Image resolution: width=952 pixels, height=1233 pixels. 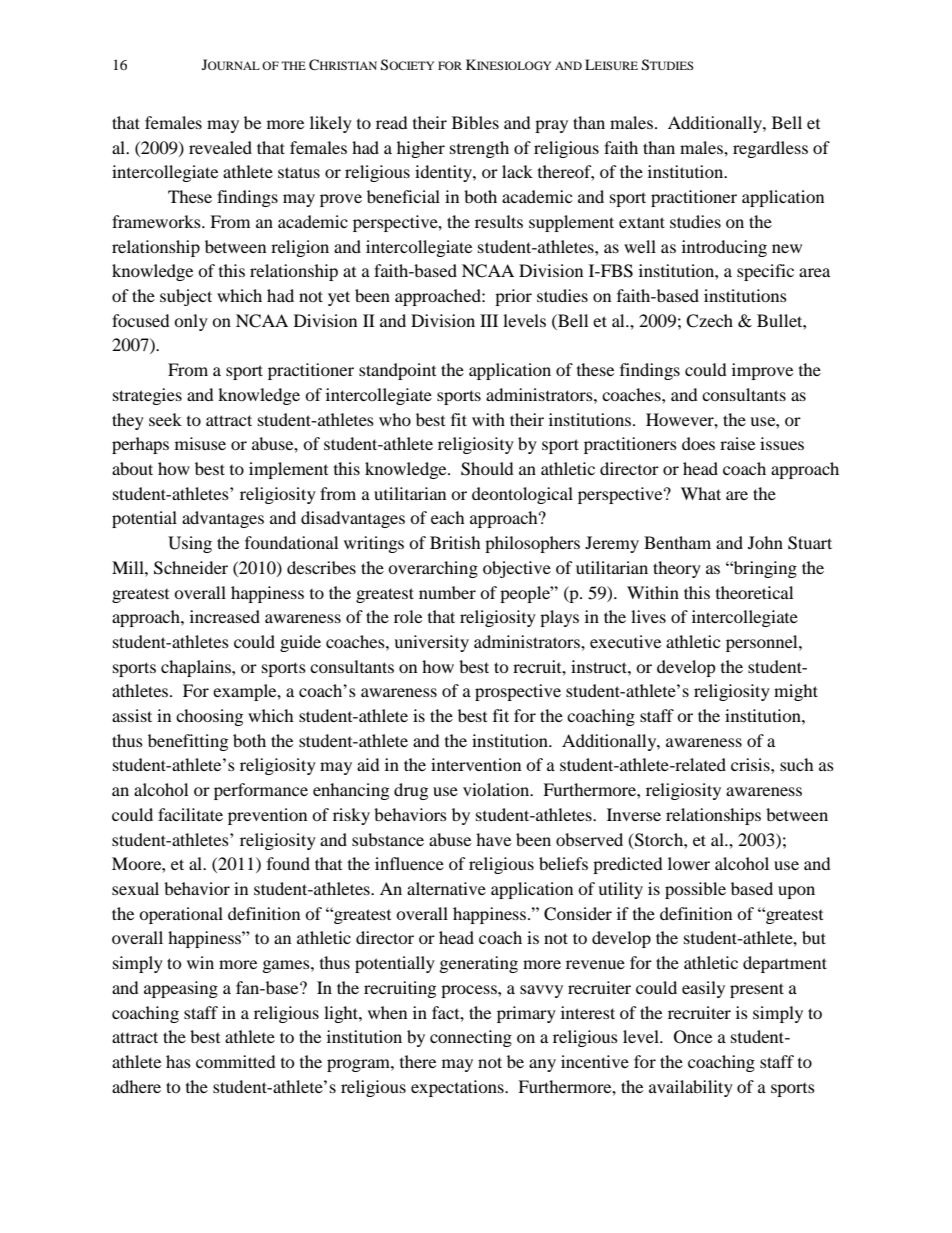 What do you see at coordinates (751, 764) in the screenshot?
I see `crisis` at bounding box center [751, 764].
